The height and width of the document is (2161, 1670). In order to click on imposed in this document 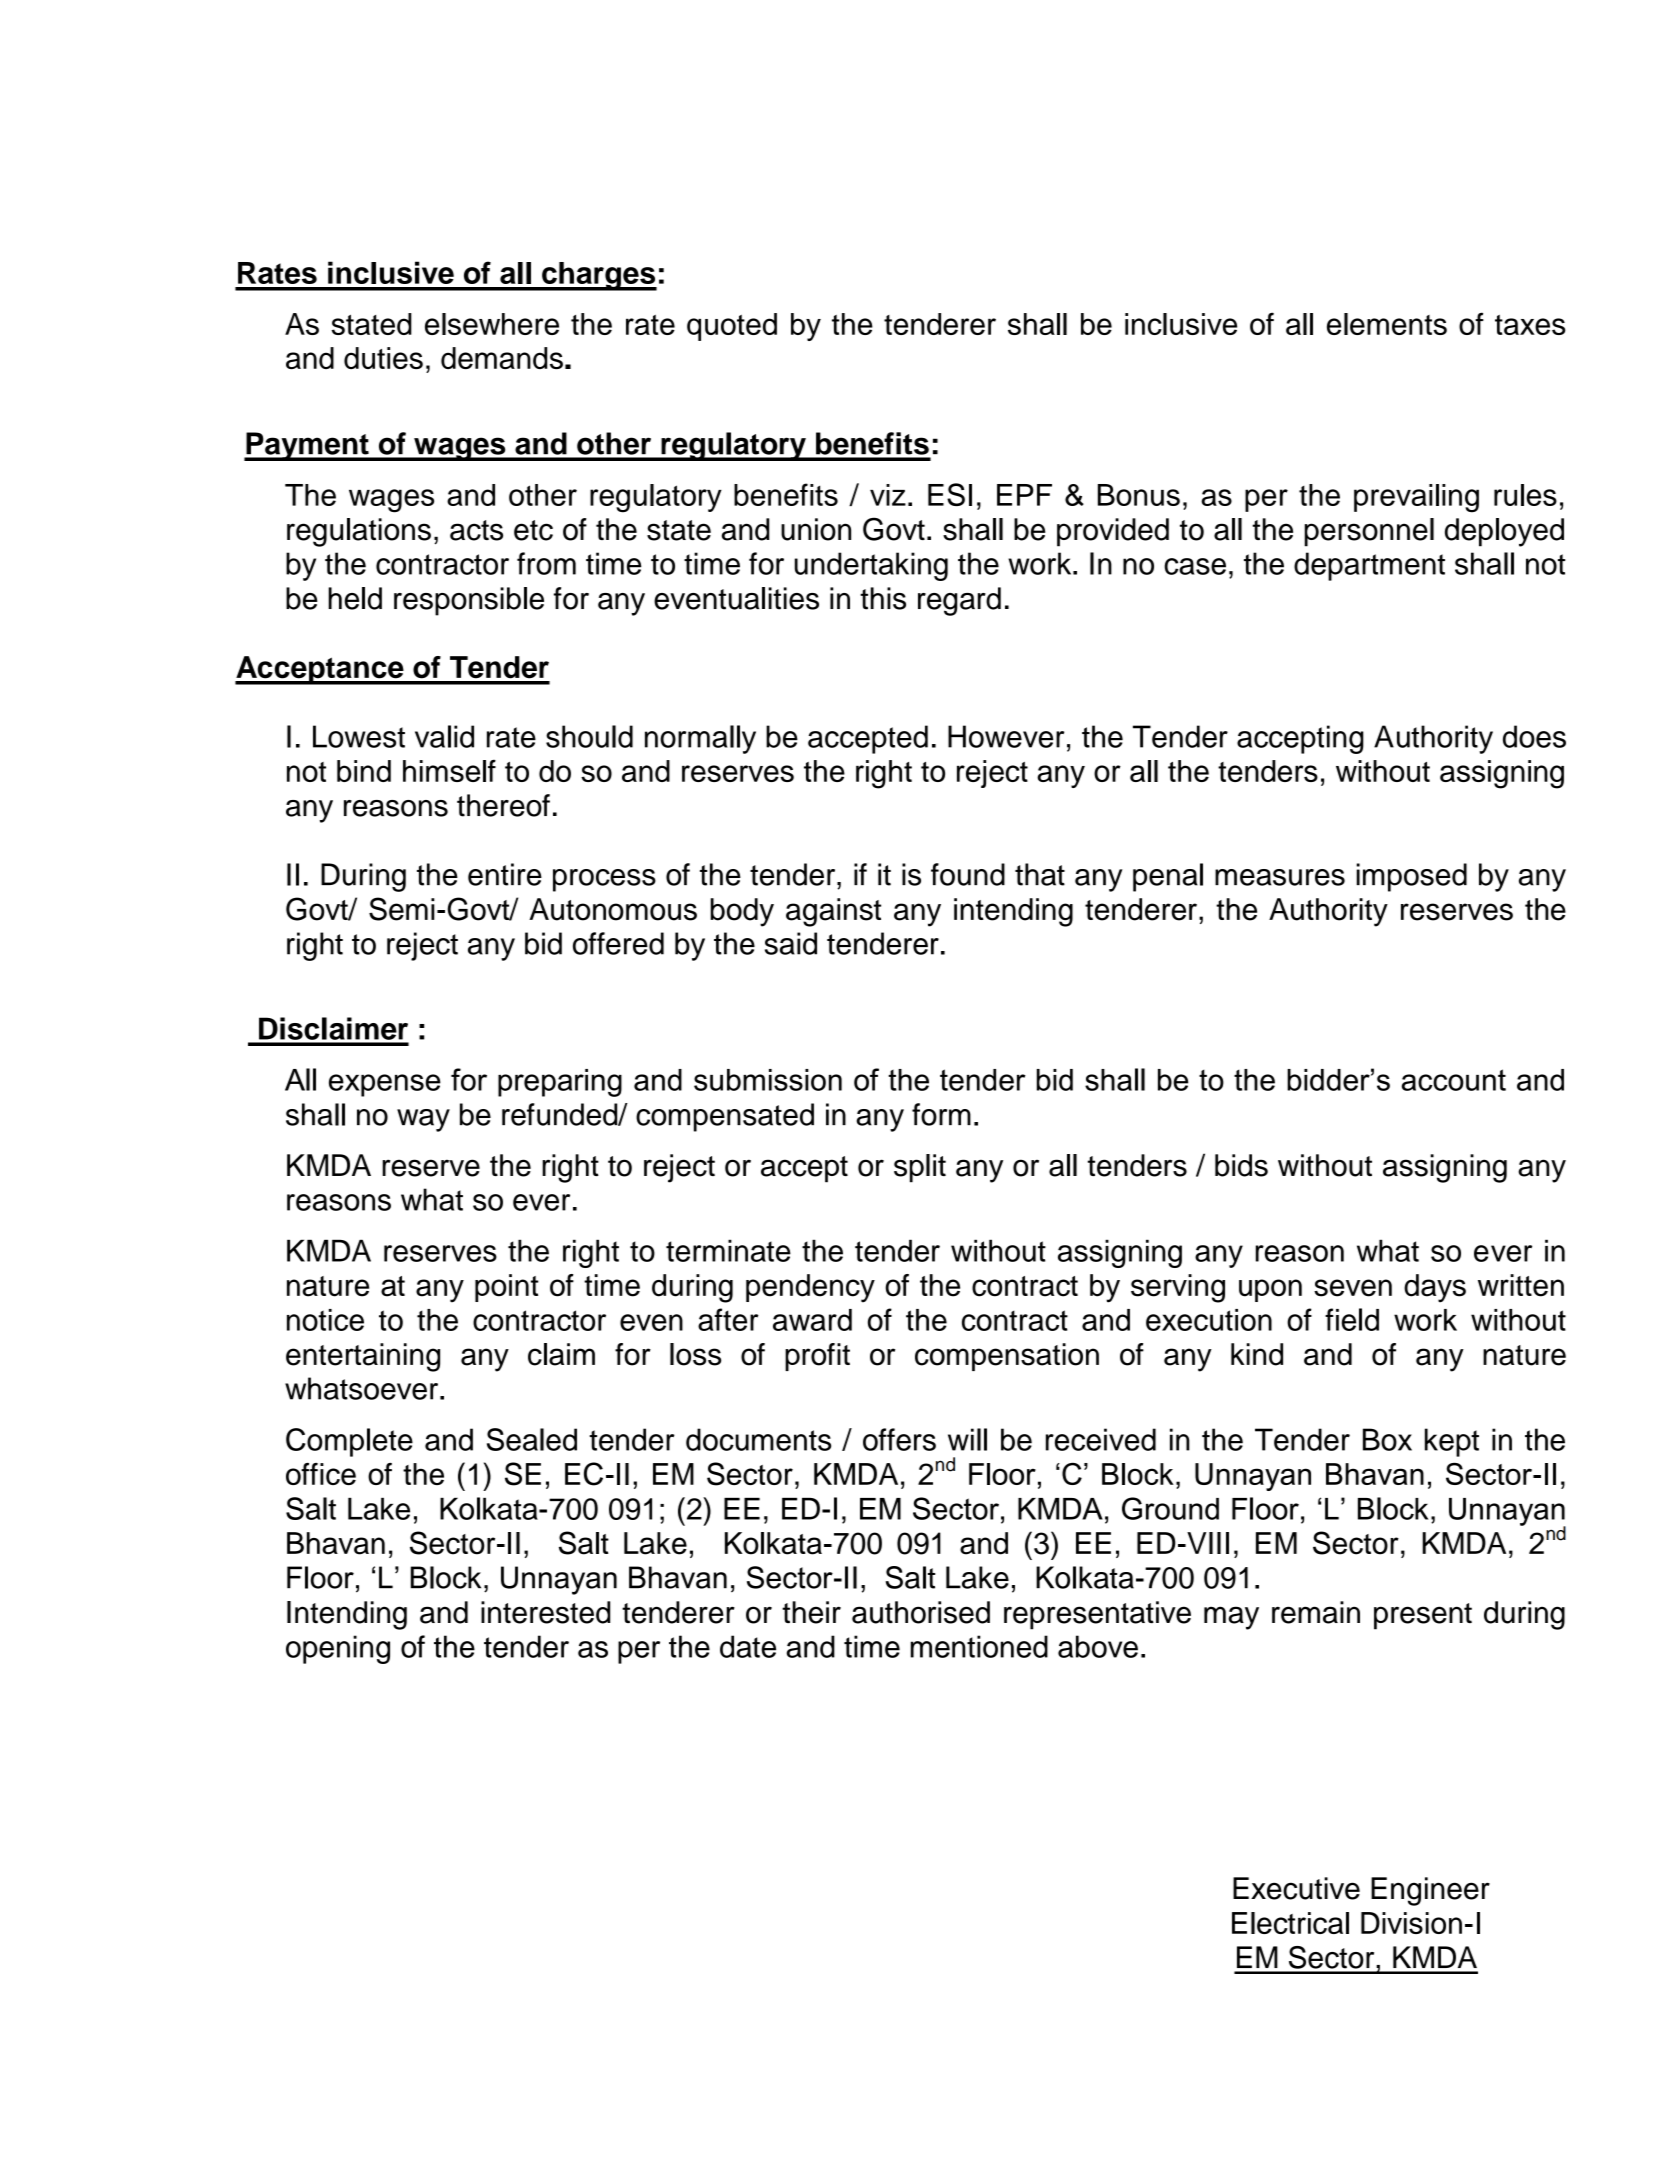, I will do `click(1411, 877)`.
